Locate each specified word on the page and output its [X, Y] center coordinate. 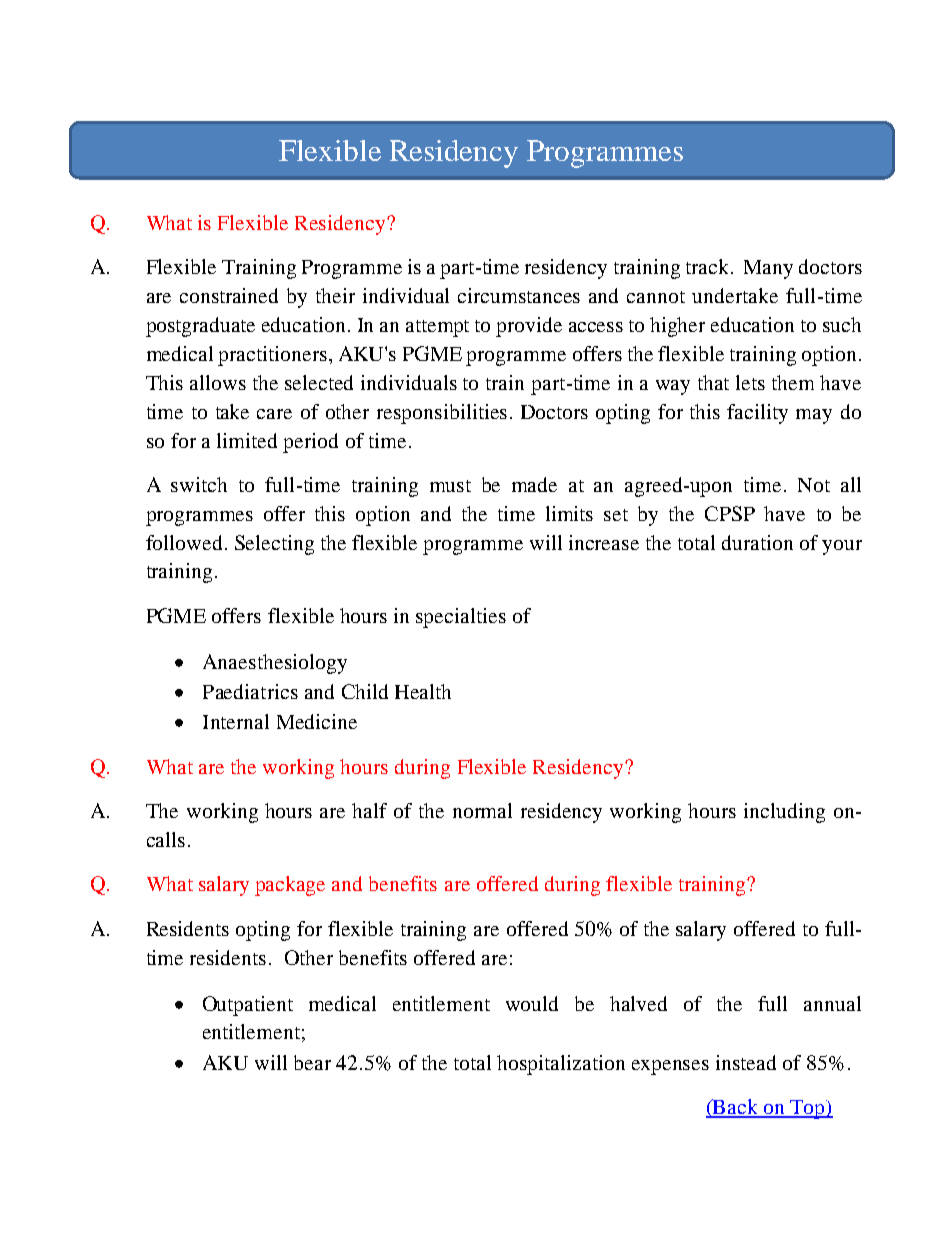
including [784, 813]
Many [768, 269]
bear [312, 1062]
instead [746, 1062]
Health [423, 691]
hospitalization [561, 1065]
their [335, 295]
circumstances [519, 295]
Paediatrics [250, 691]
